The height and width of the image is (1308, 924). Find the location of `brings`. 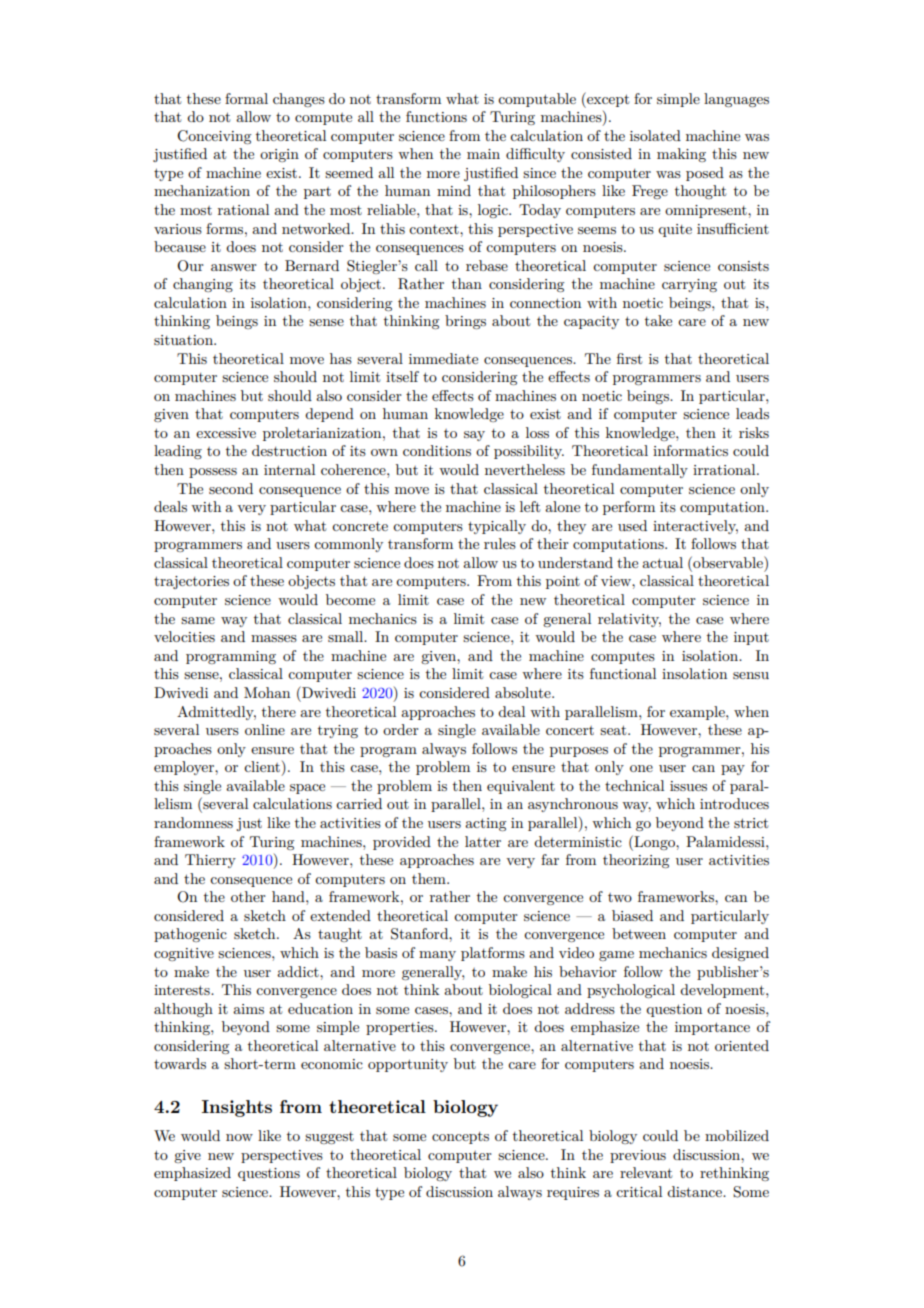

brings is located at coordinates (465, 322).
